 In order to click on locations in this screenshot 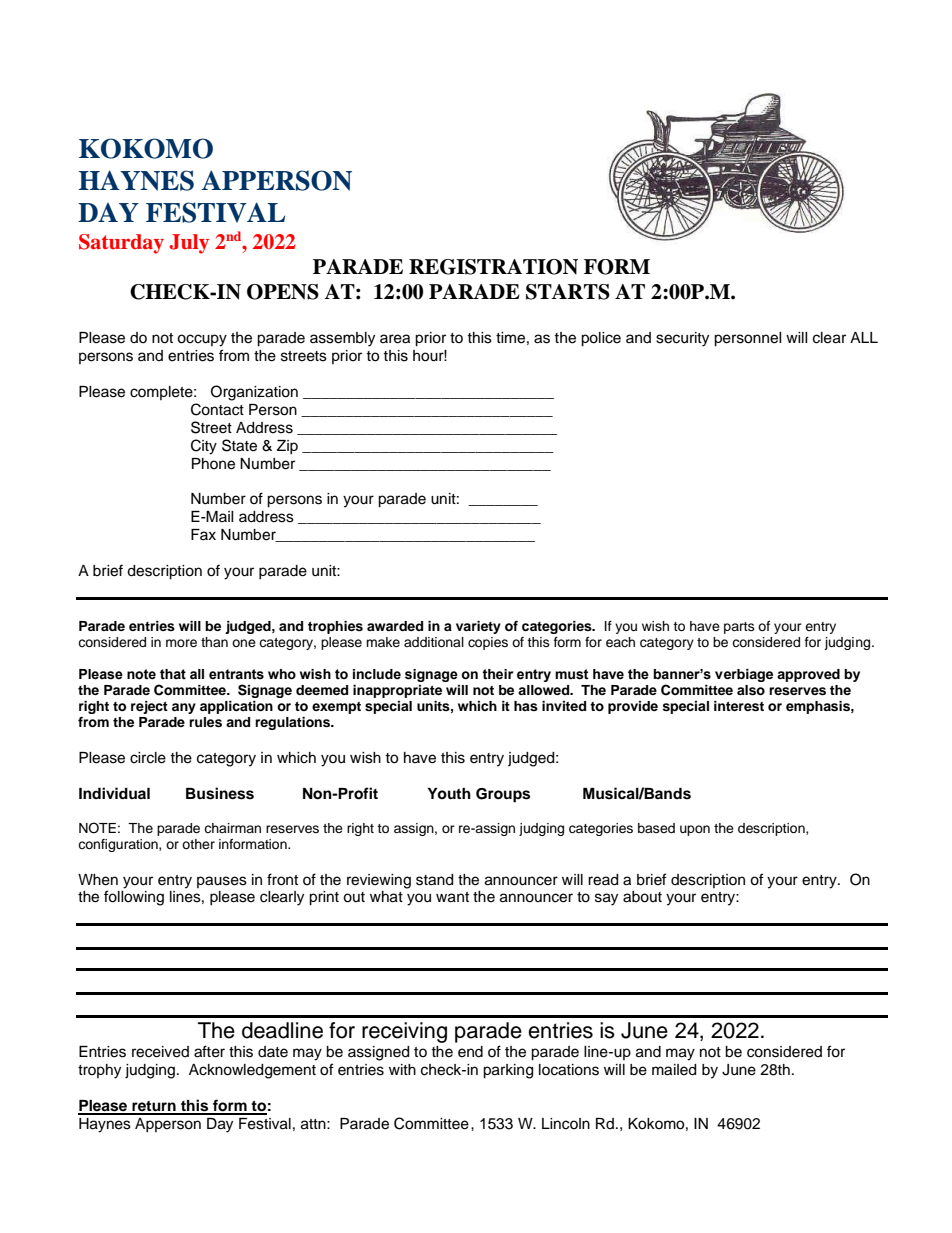, I will do `click(569, 1070)`.
